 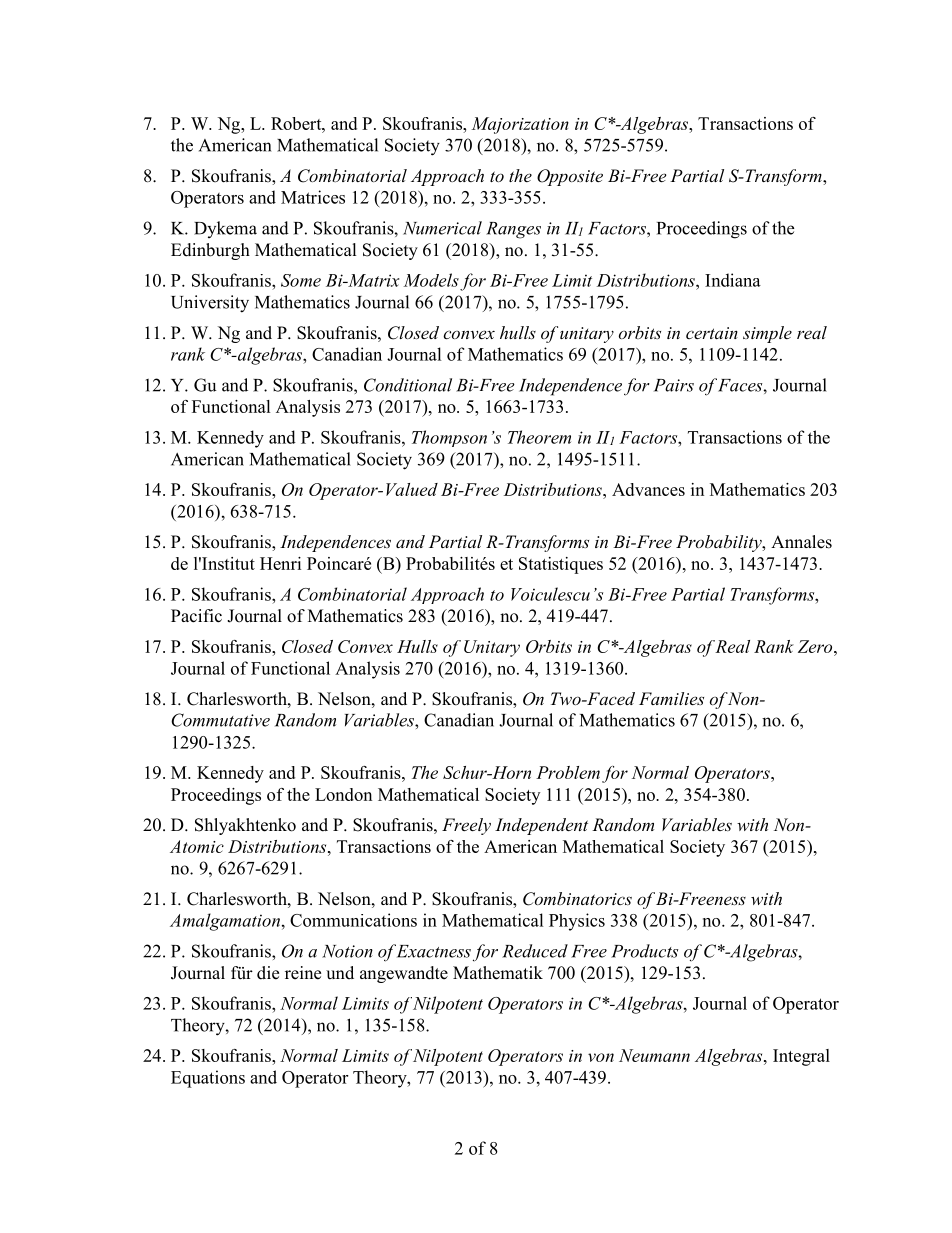 What do you see at coordinates (671, 698) in the document?
I see `Families` at bounding box center [671, 698].
